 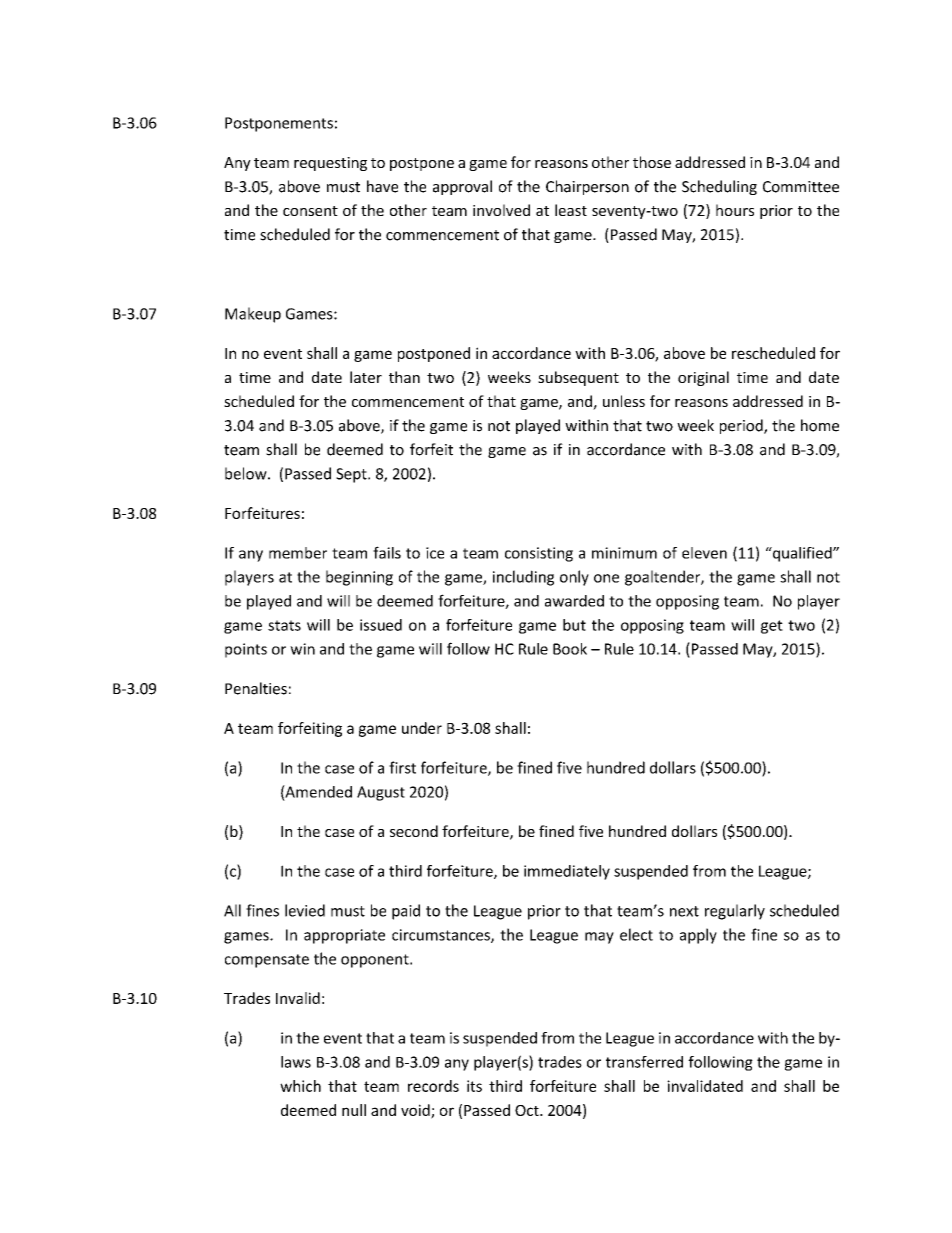 What do you see at coordinates (772, 627) in the page?
I see `get` at bounding box center [772, 627].
